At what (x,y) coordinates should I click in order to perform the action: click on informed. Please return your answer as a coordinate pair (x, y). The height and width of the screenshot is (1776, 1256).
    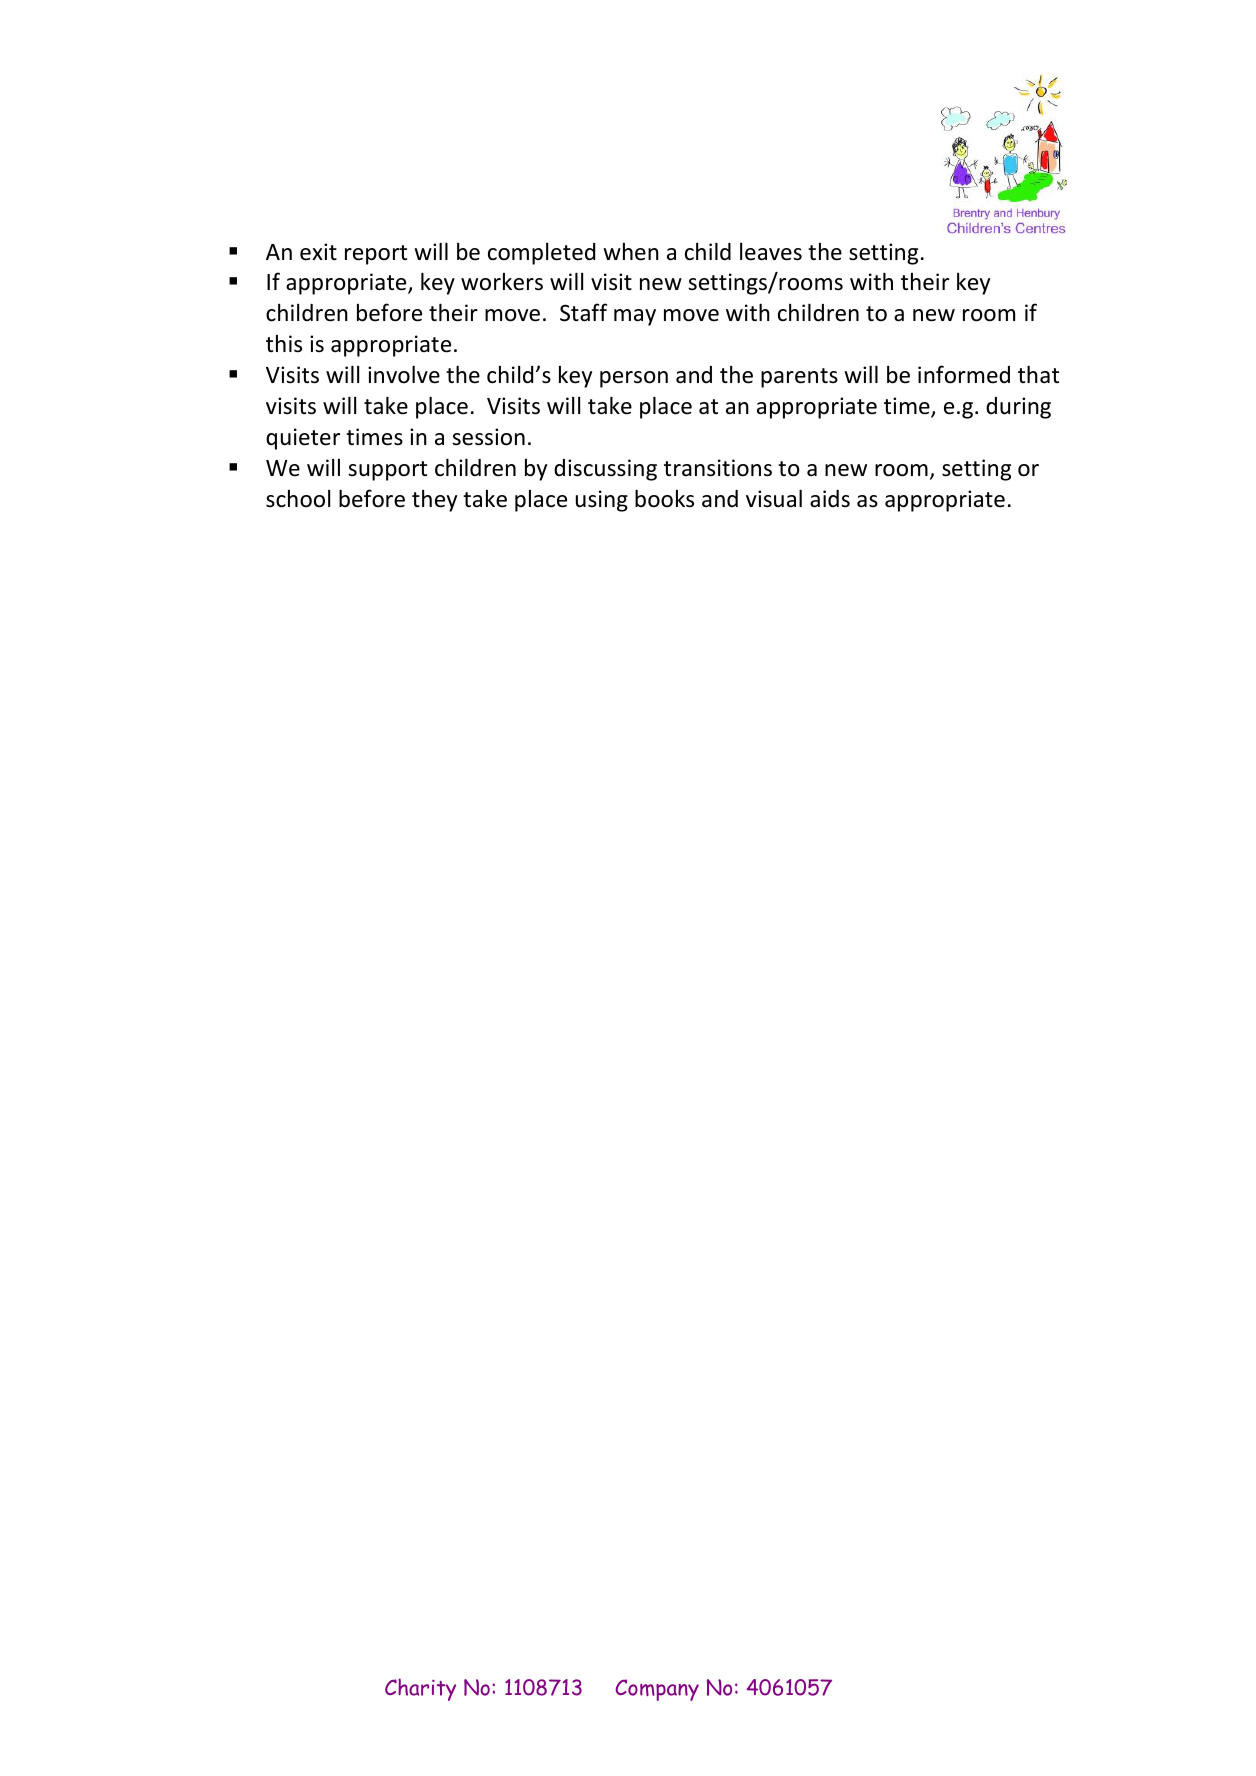
    Looking at the image, I should click on (964, 374).
